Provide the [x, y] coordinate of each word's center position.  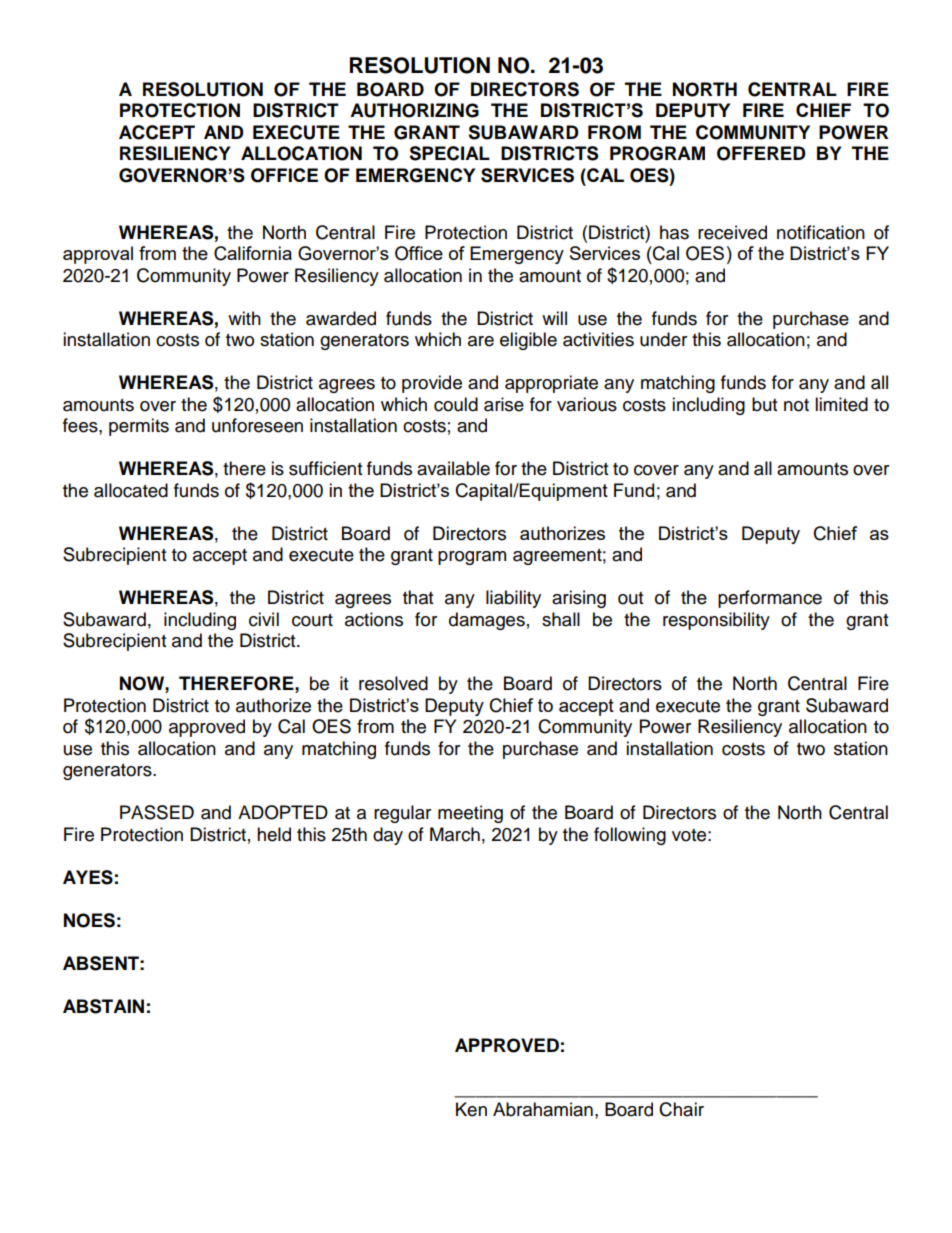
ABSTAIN [103, 1006]
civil [264, 619]
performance [770, 599]
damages [487, 621]
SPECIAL [449, 153]
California [253, 253]
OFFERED [761, 153]
